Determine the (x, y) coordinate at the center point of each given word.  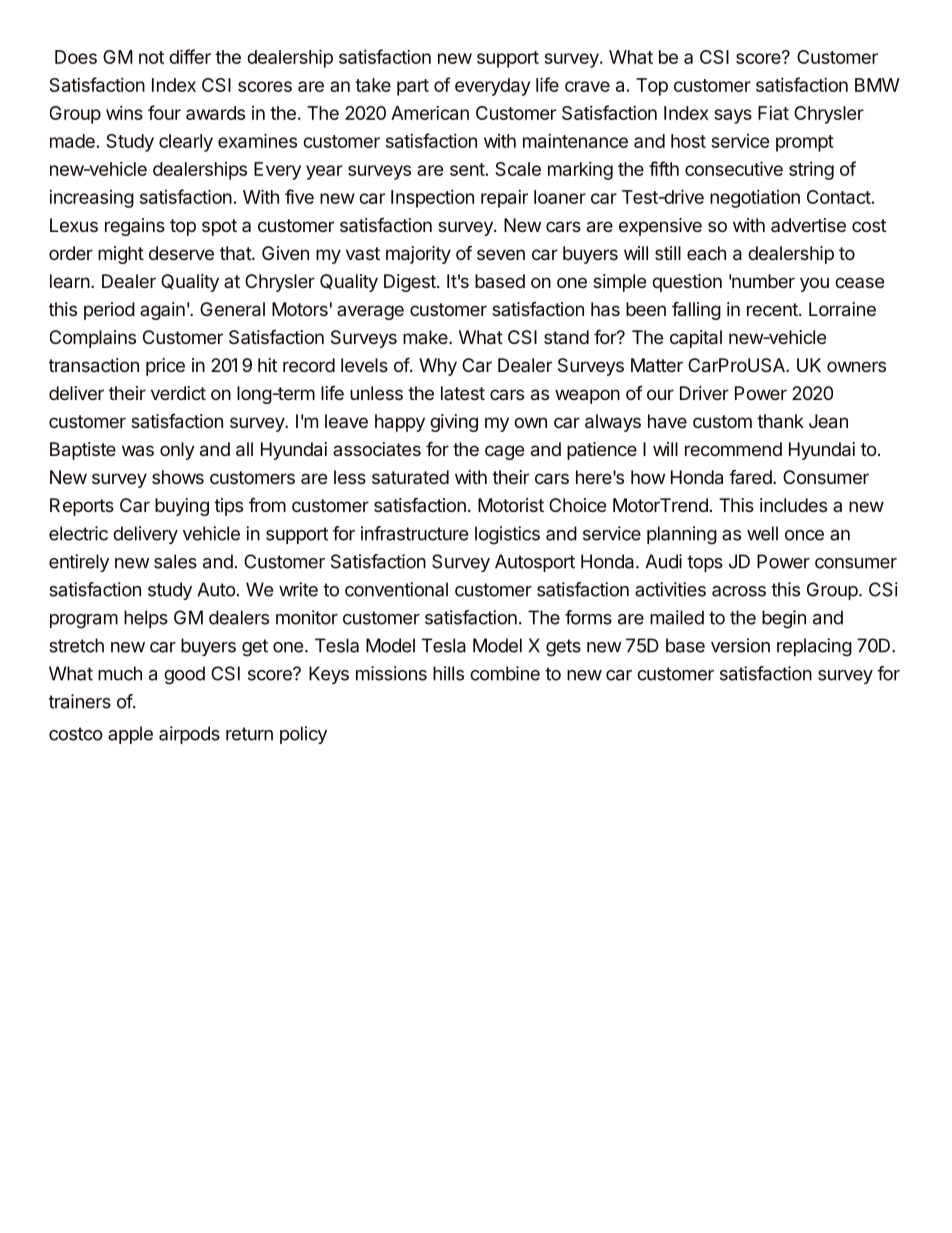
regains (135, 227)
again (162, 311)
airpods (189, 735)
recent (773, 309)
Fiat (773, 113)
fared (750, 476)
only (177, 451)
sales (175, 561)
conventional (396, 589)
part (413, 87)
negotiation (755, 199)
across (739, 591)
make (426, 337)
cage (504, 452)
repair (504, 199)
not (151, 57)
